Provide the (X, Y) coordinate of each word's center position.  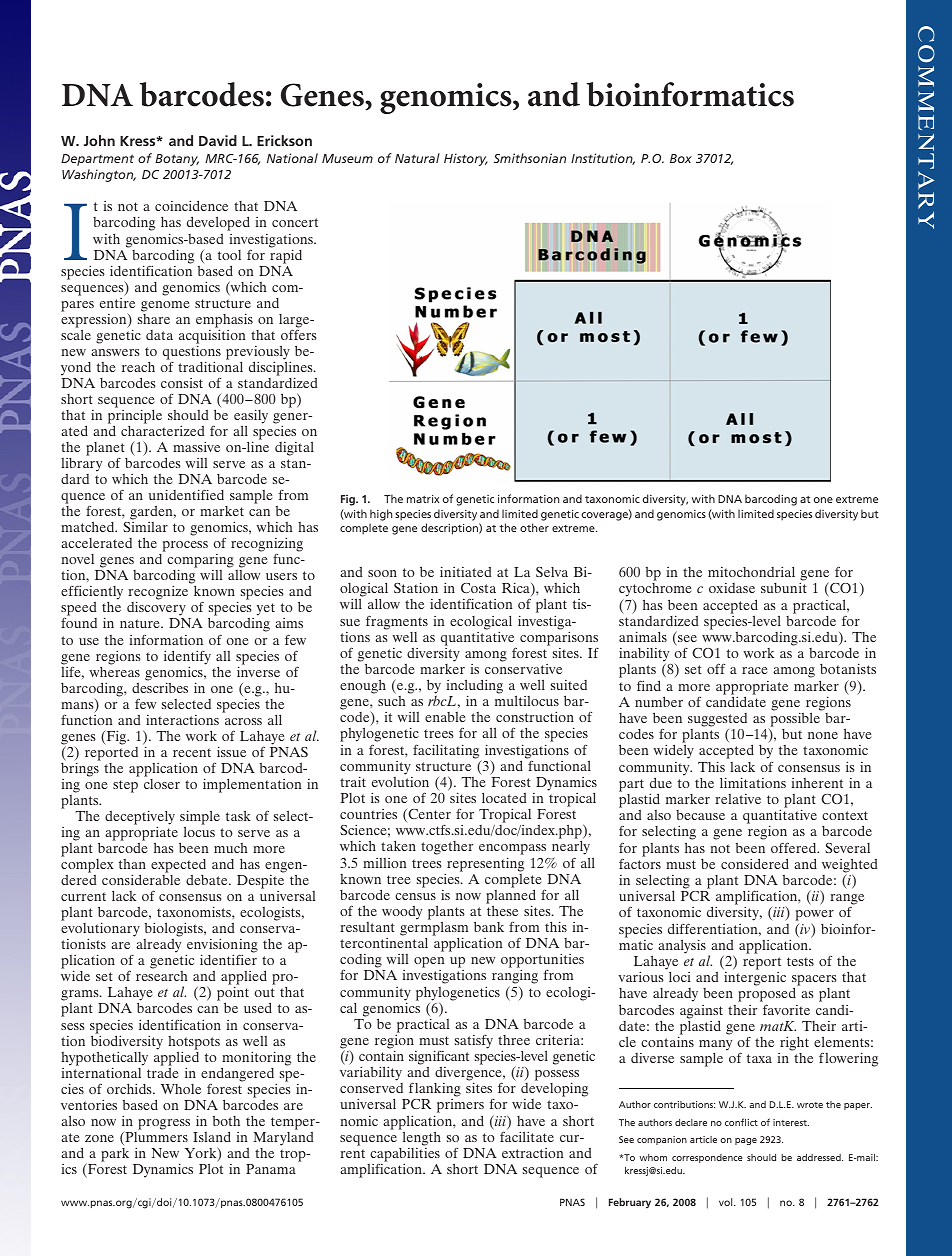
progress (164, 1124)
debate (208, 880)
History (466, 159)
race (754, 670)
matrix (423, 499)
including (475, 687)
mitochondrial (751, 571)
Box (681, 158)
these (502, 910)
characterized (162, 430)
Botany (177, 160)
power (814, 917)
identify (187, 658)
